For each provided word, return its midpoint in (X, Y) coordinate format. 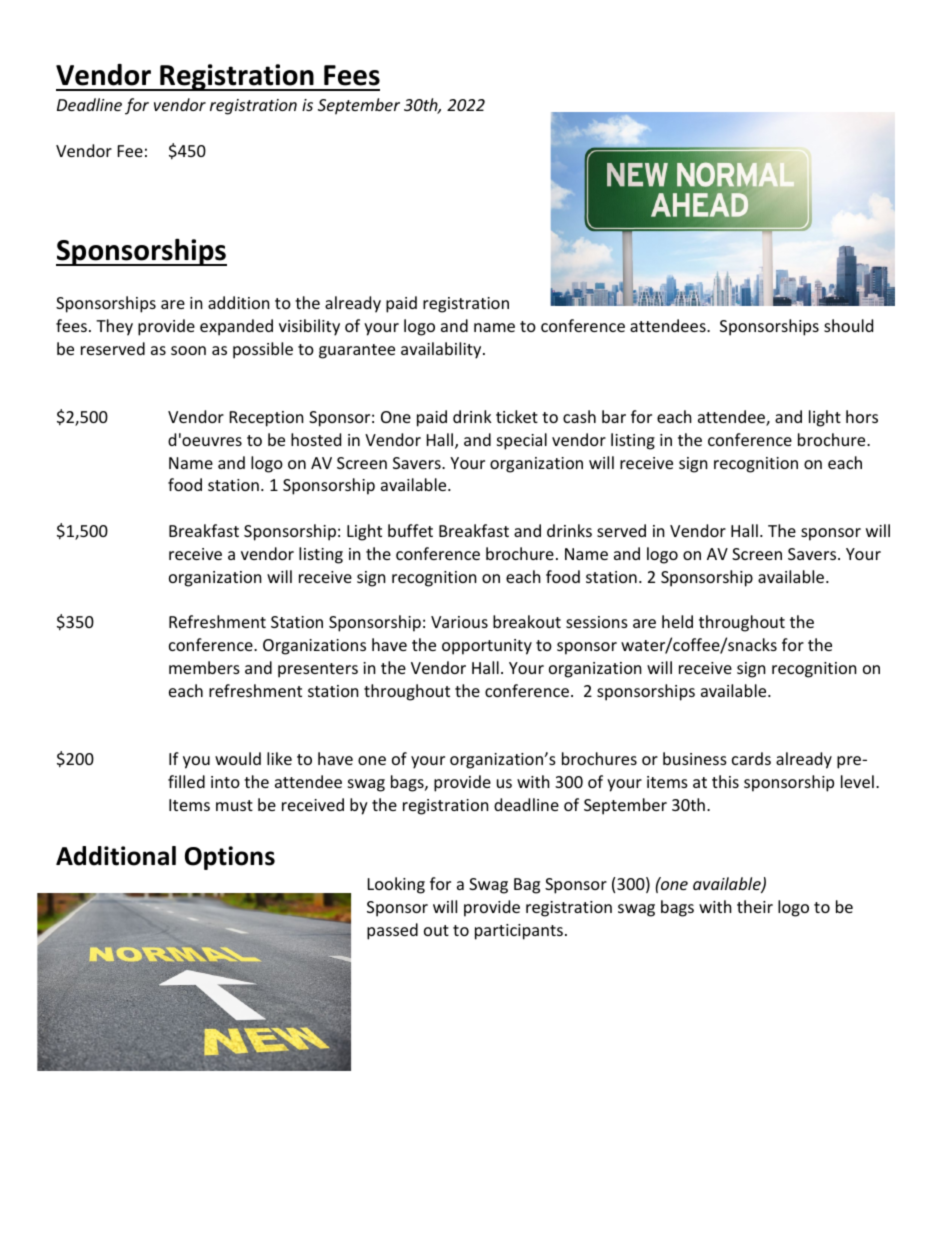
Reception (267, 419)
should (848, 325)
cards (751, 758)
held (677, 621)
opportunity (487, 647)
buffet (410, 530)
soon (188, 350)
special (522, 441)
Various (459, 622)
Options (230, 858)
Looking (396, 885)
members (204, 667)
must (234, 805)
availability (442, 350)
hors (862, 416)
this (725, 781)
